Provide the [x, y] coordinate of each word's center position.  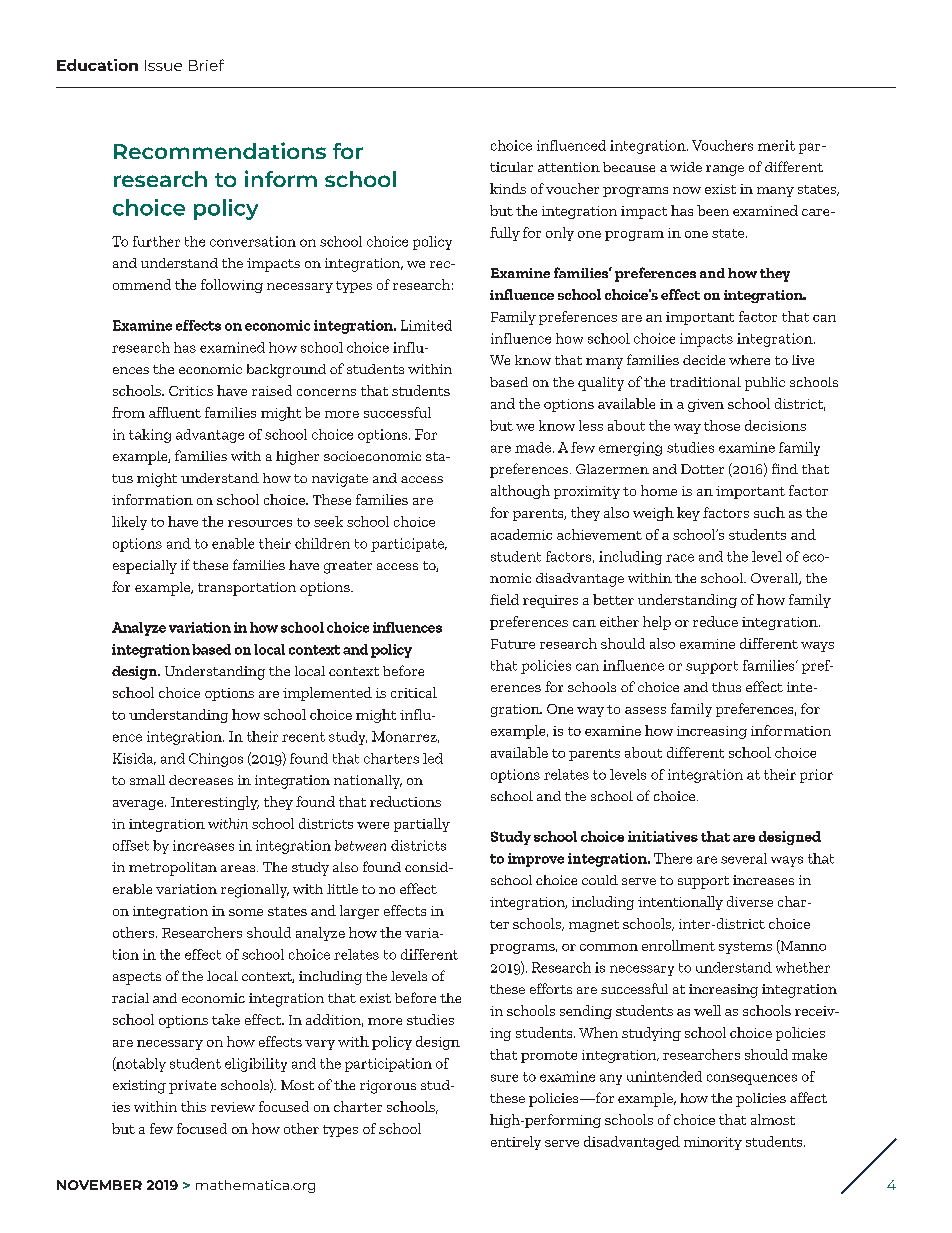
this [193, 1106]
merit [776, 145]
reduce [715, 621]
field [504, 599]
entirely [516, 1143]
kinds [508, 188]
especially [145, 567]
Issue [163, 65]
